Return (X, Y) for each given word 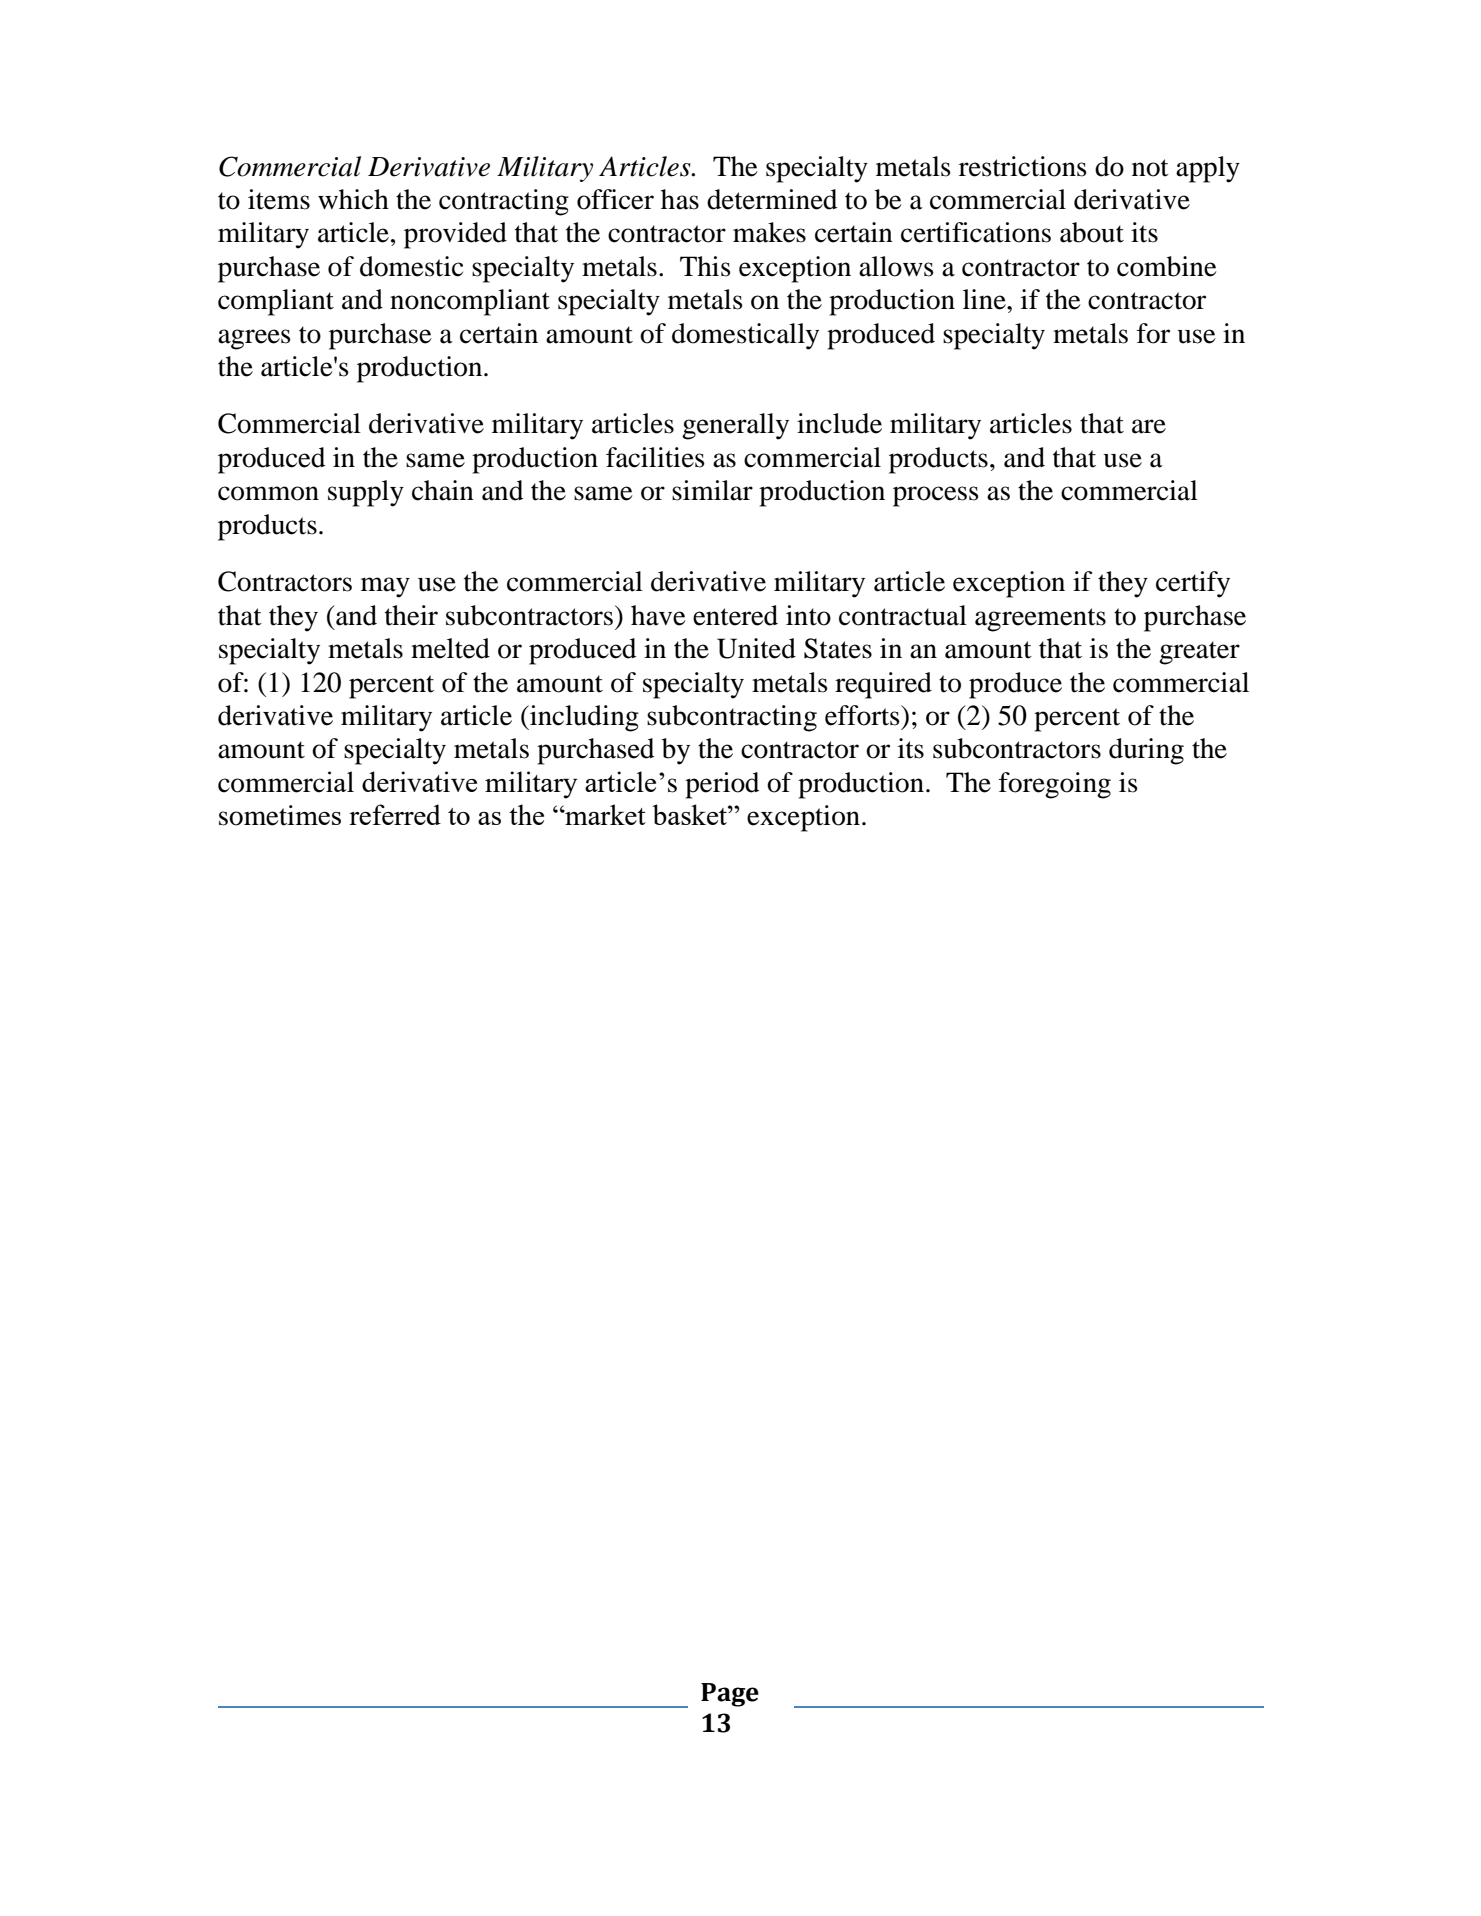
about (1092, 232)
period (722, 785)
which (353, 199)
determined (772, 199)
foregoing (1055, 785)
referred (395, 814)
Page (730, 1695)
